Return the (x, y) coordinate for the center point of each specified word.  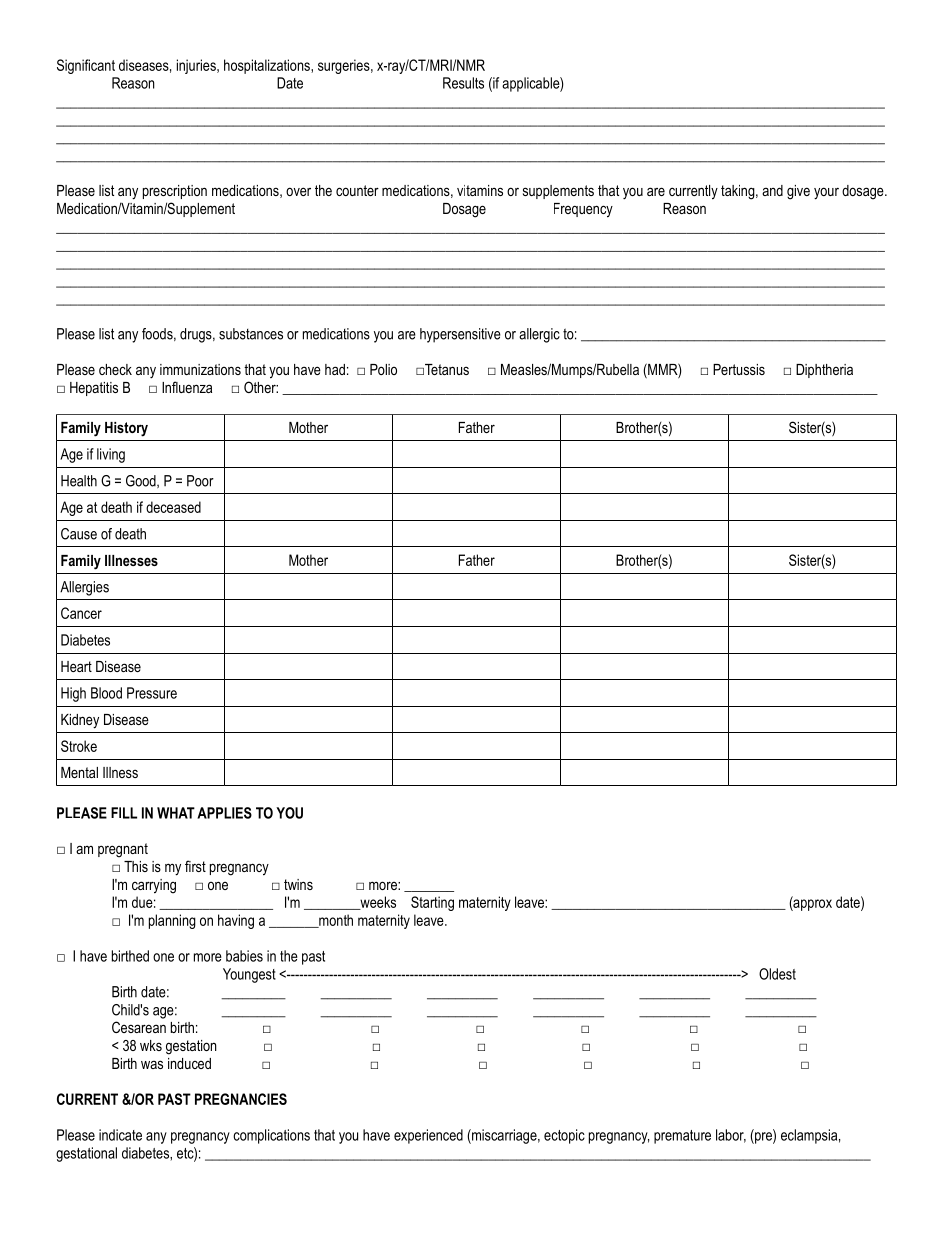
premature (682, 1137)
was (152, 1064)
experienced (428, 1136)
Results (463, 83)
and (772, 190)
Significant (86, 66)
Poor (200, 481)
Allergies (84, 588)
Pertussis (739, 369)
